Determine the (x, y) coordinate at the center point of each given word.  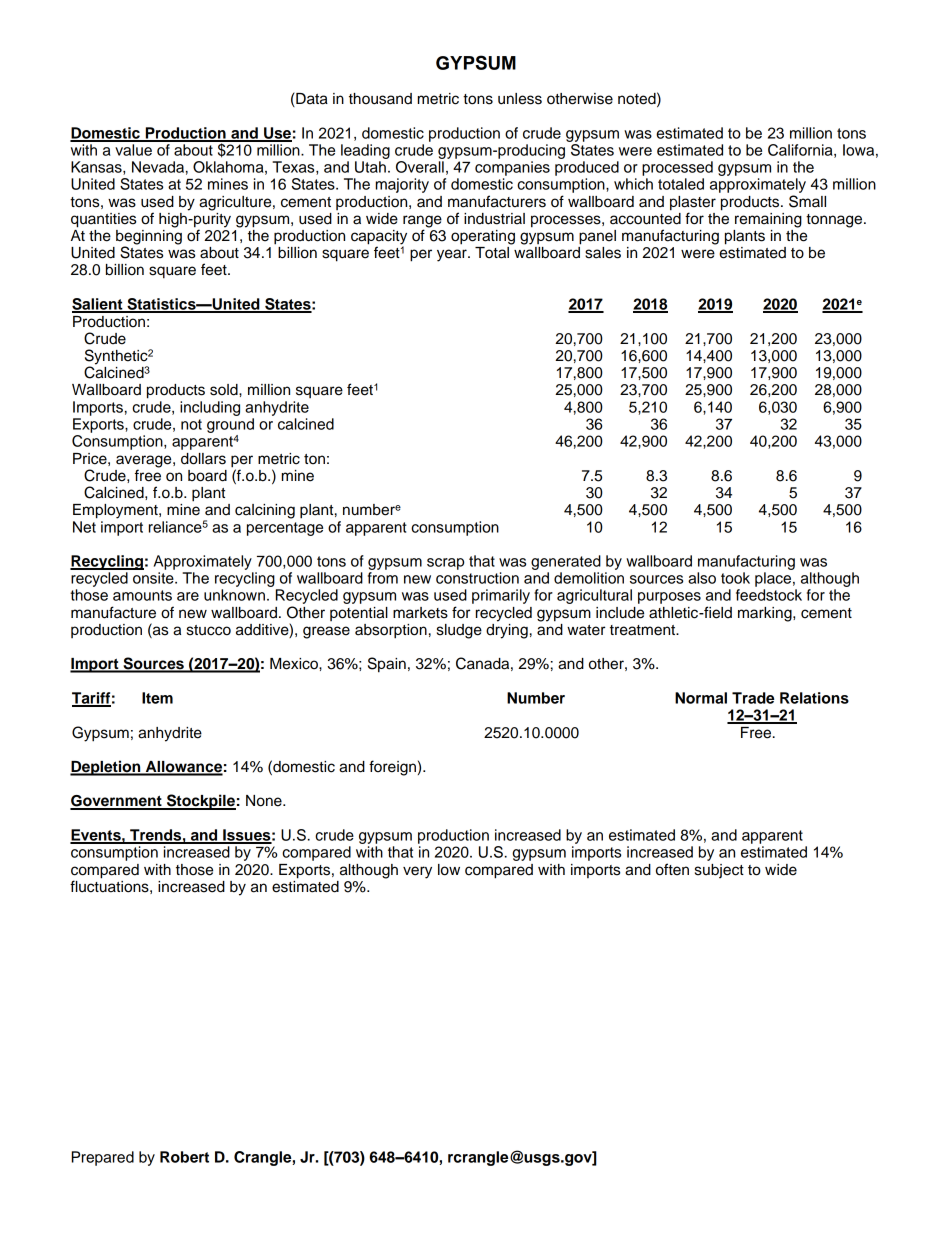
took (735, 578)
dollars (203, 459)
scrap (445, 564)
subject (719, 871)
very (417, 872)
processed (677, 168)
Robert (184, 1157)
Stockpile (200, 802)
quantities (103, 220)
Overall (420, 167)
